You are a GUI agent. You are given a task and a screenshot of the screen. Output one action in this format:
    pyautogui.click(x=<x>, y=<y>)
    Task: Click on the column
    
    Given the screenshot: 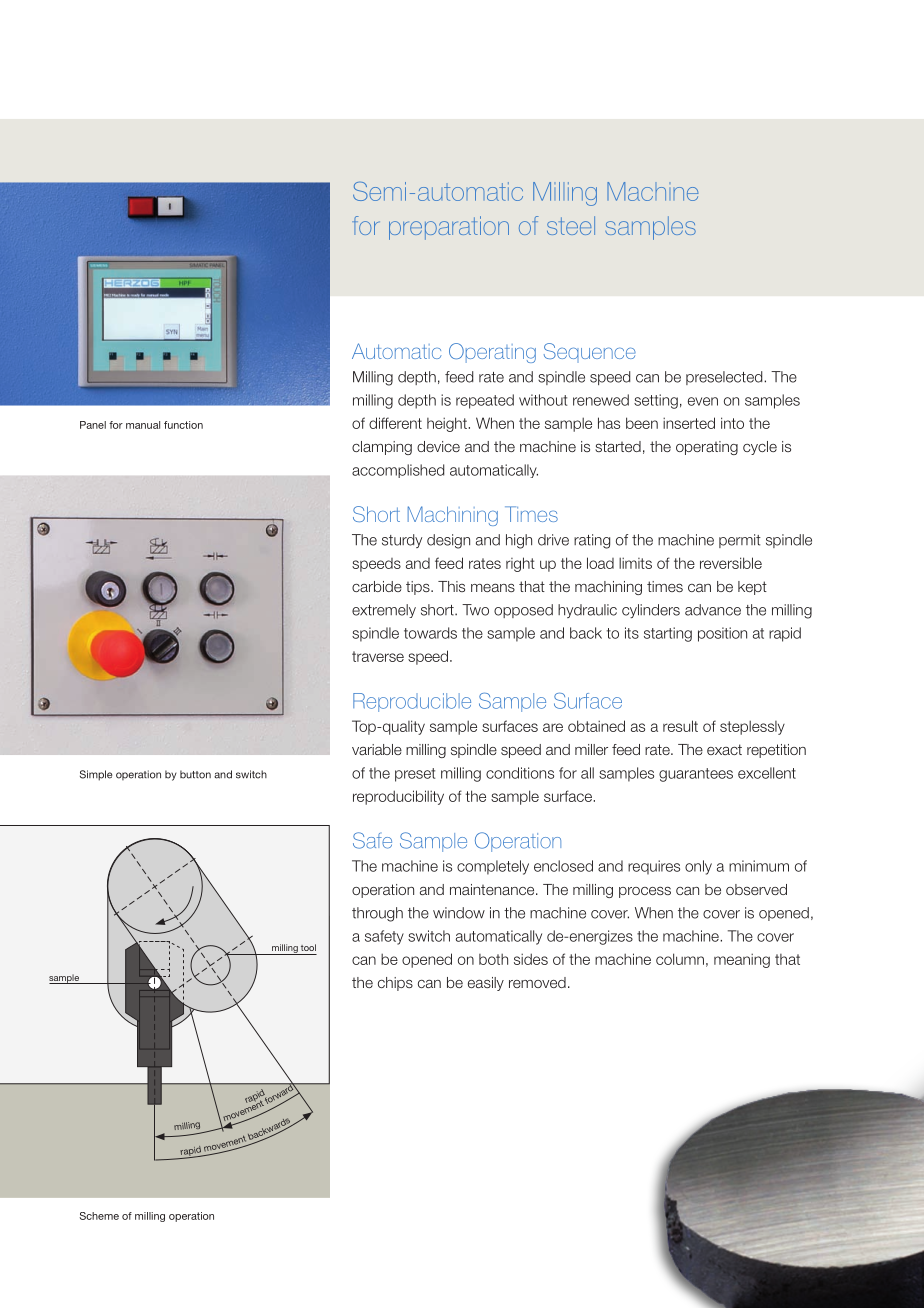 What is the action you would take?
    pyautogui.click(x=680, y=959)
